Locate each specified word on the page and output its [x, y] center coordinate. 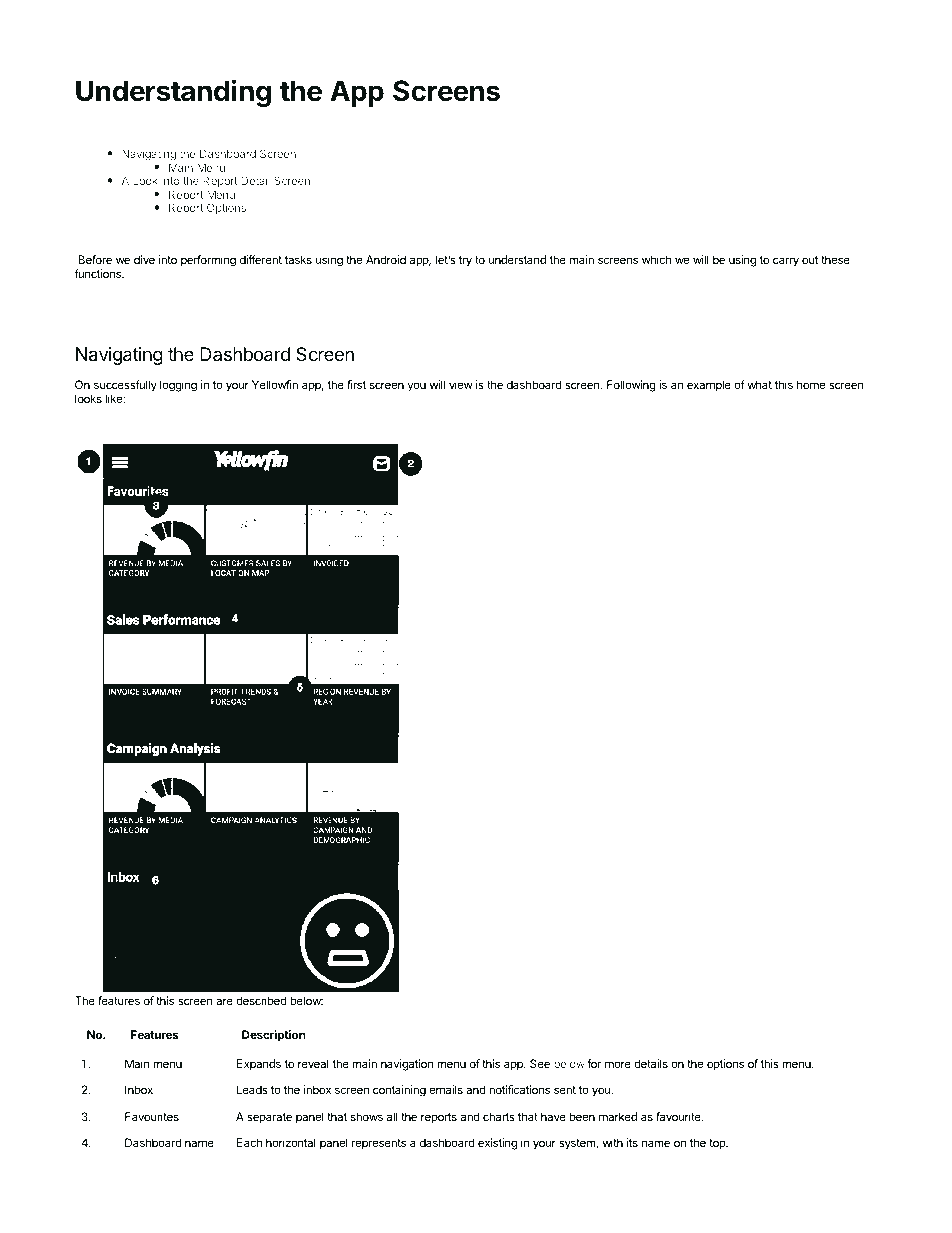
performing [208, 261]
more [618, 1064]
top [718, 1144]
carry [786, 262]
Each [249, 1142]
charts [499, 1116]
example [709, 386]
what [759, 384]
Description [274, 1036]
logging [178, 386]
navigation [407, 1065]
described [261, 1000]
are [224, 1001]
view [461, 384]
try [465, 261]
